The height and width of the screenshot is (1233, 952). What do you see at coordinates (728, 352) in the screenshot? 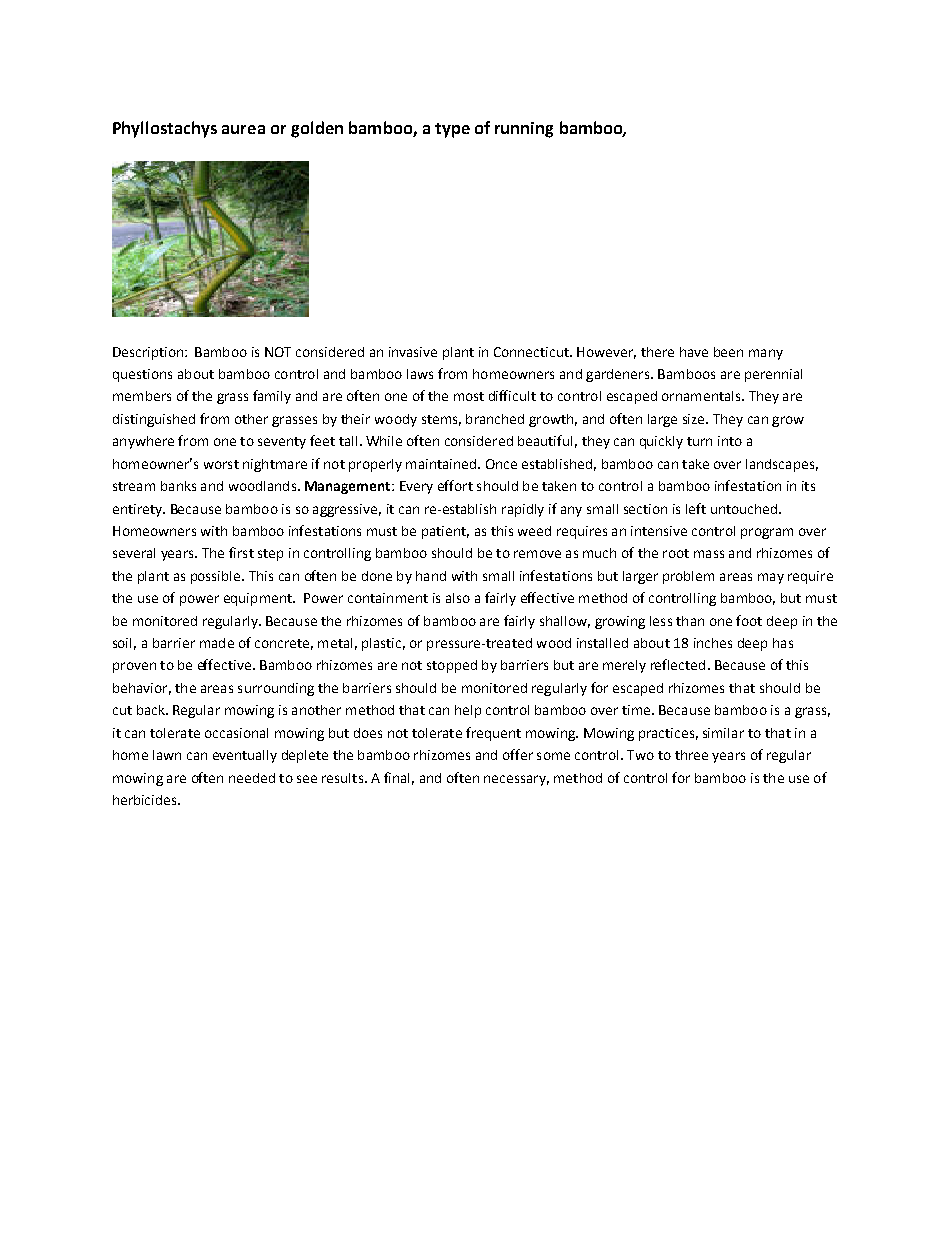
I see `been` at bounding box center [728, 352].
